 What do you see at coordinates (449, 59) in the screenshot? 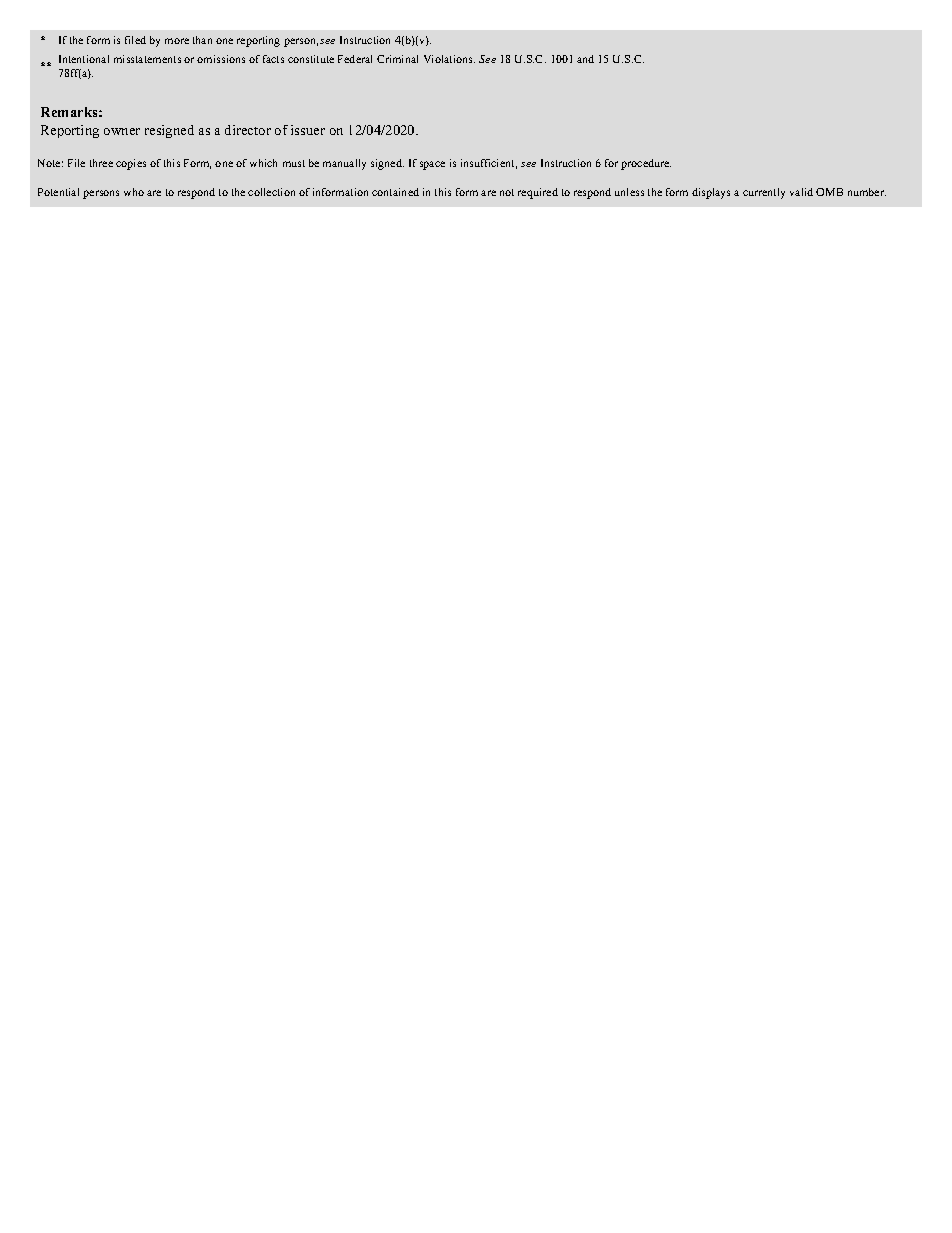
I see `Violations` at bounding box center [449, 59].
